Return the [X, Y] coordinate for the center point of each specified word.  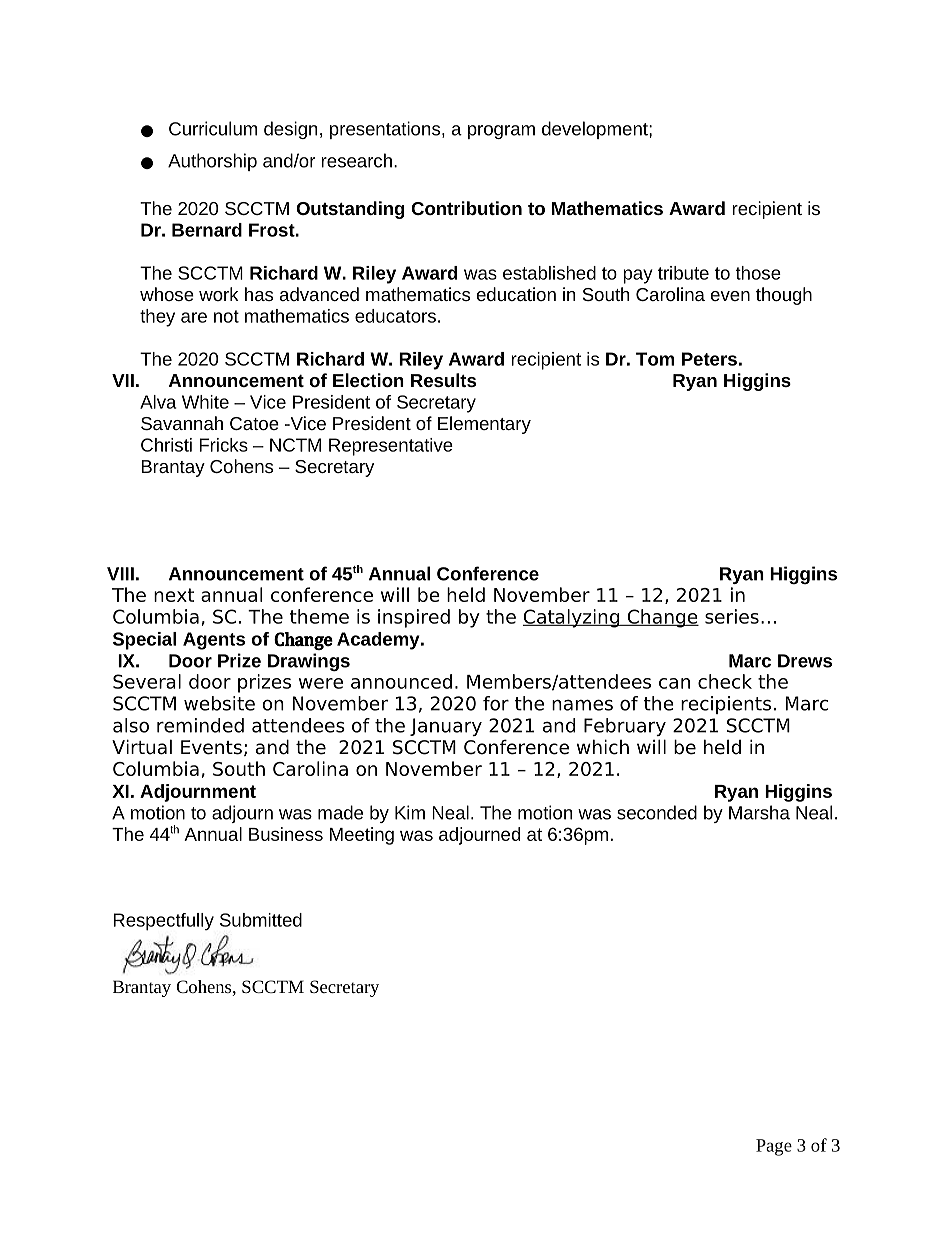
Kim [410, 812]
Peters [709, 359]
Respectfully [163, 922]
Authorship [212, 162]
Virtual [142, 747]
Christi [166, 445]
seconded [657, 812]
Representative [391, 447]
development [596, 130]
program [501, 132]
